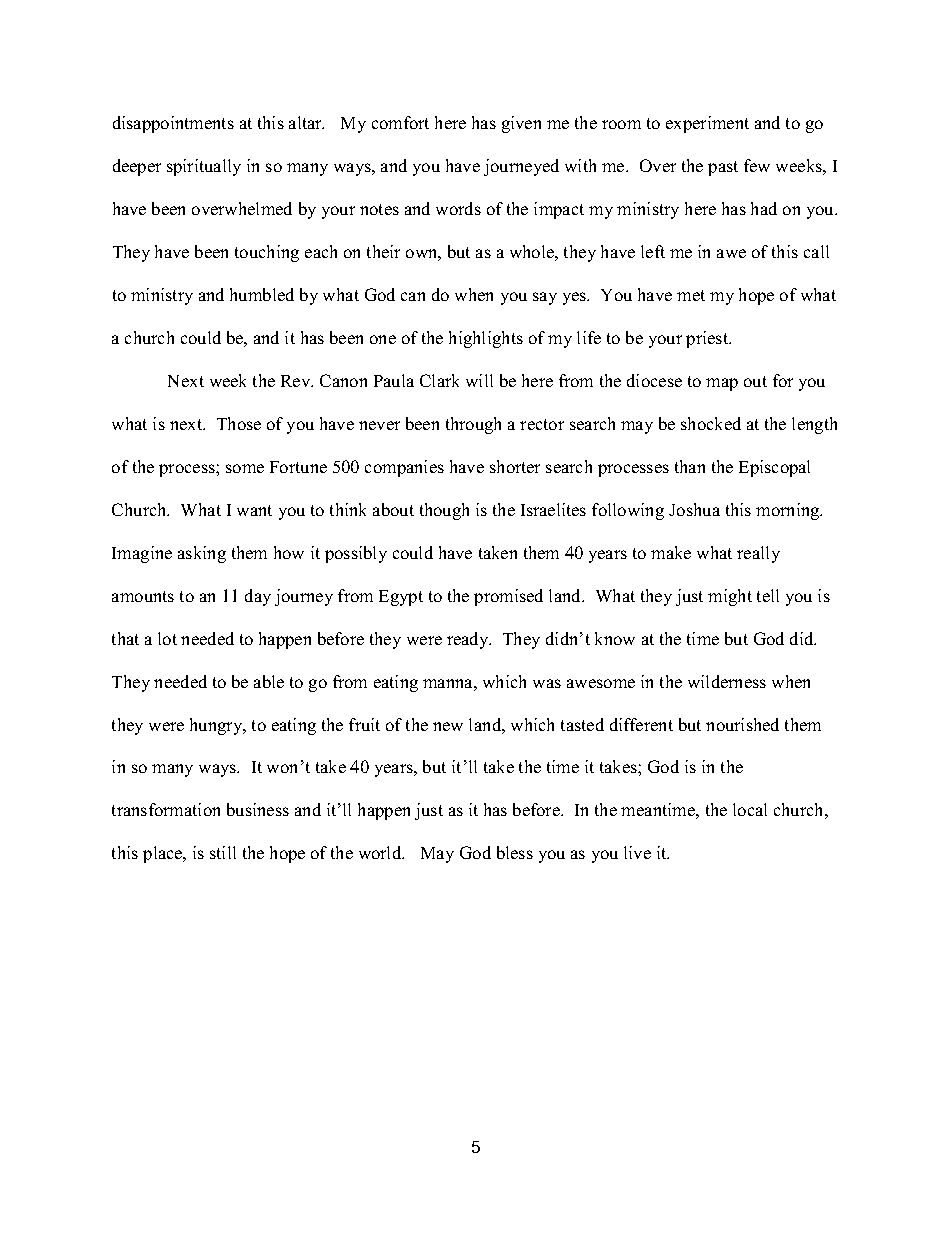 The height and width of the document is (1233, 952). What do you see at coordinates (694, 509) in the document?
I see `Joshua` at bounding box center [694, 509].
